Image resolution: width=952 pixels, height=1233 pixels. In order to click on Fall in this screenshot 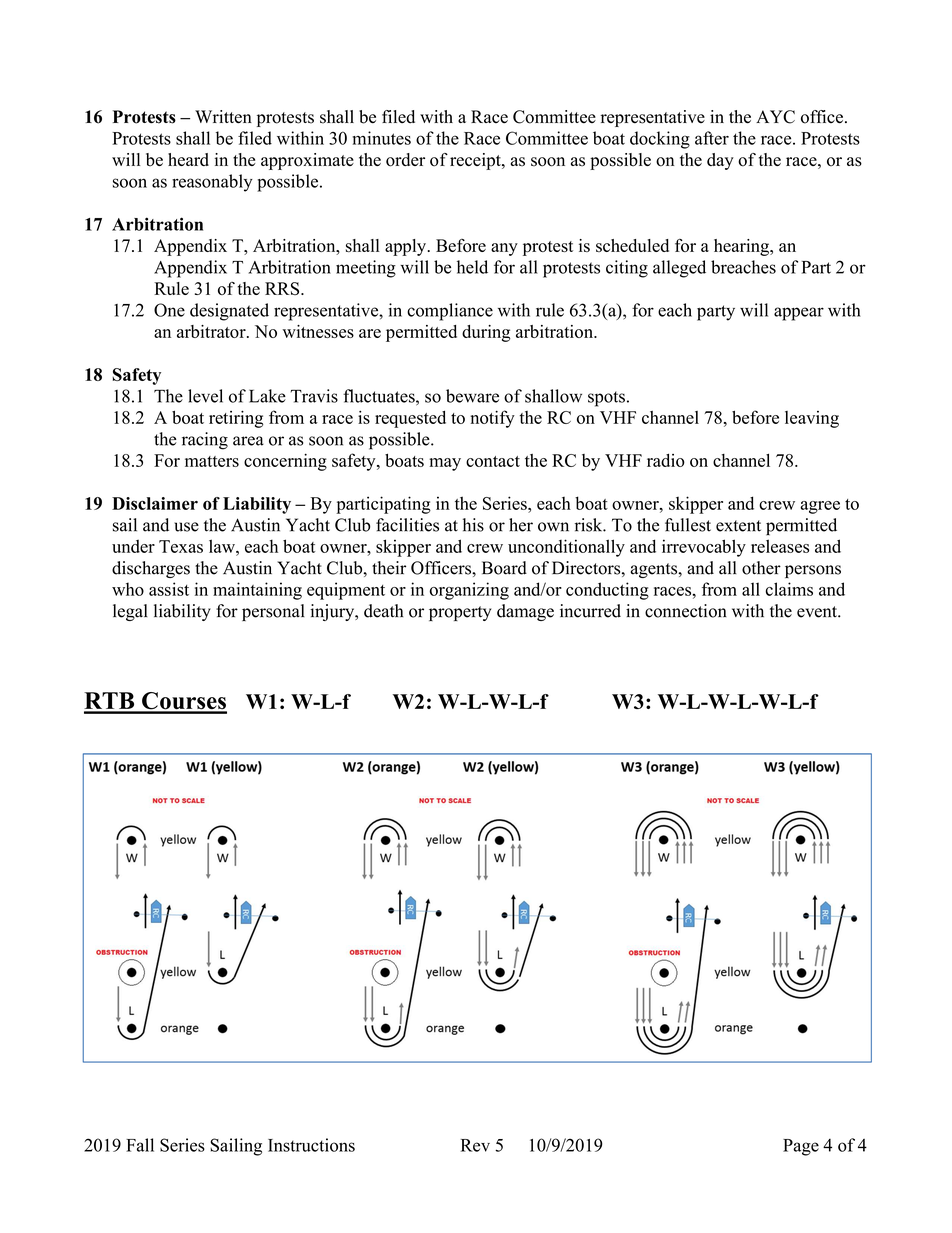, I will do `click(140, 1145)`.
